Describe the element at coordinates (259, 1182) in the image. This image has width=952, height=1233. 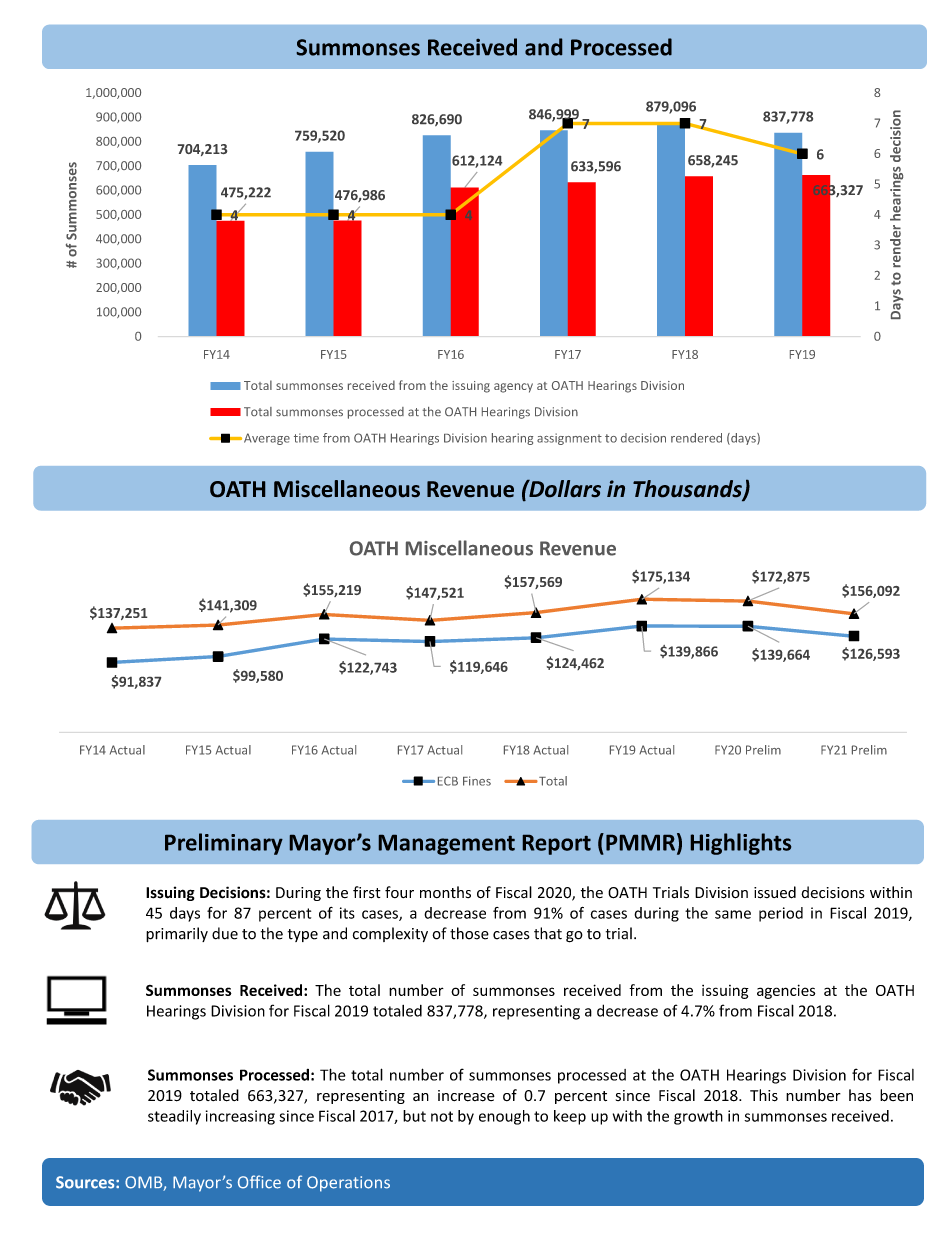
I see `Office` at that location.
